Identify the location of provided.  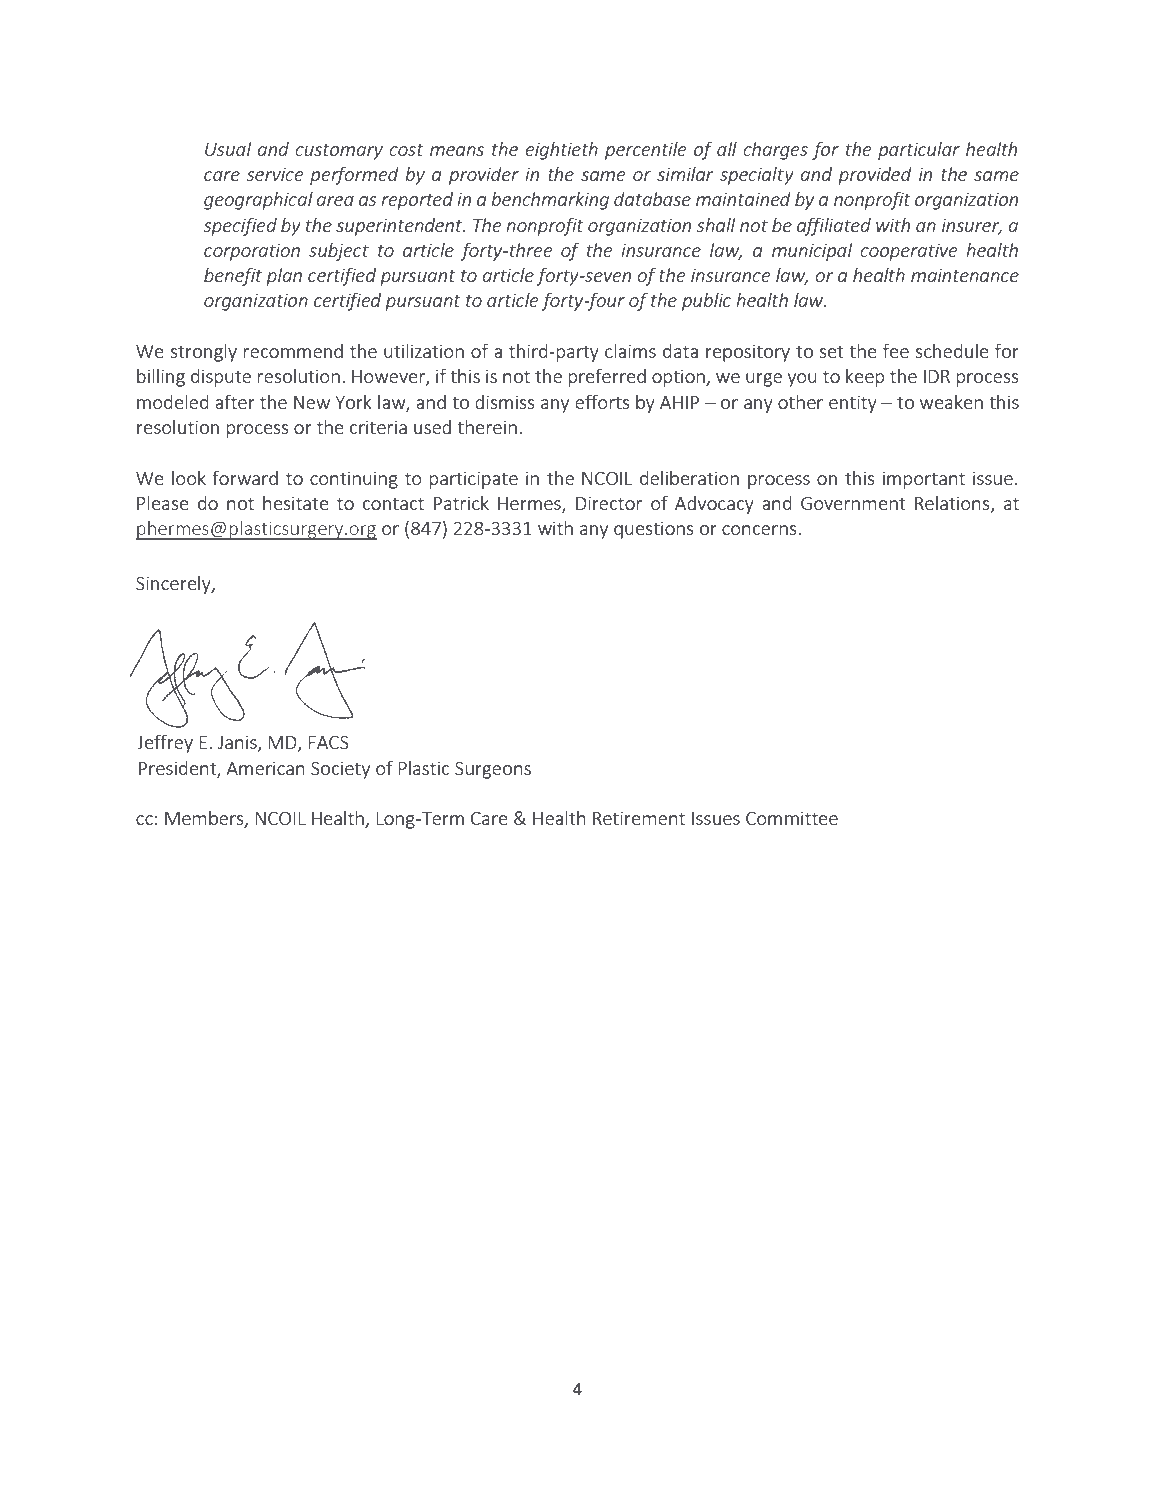
(875, 175).
